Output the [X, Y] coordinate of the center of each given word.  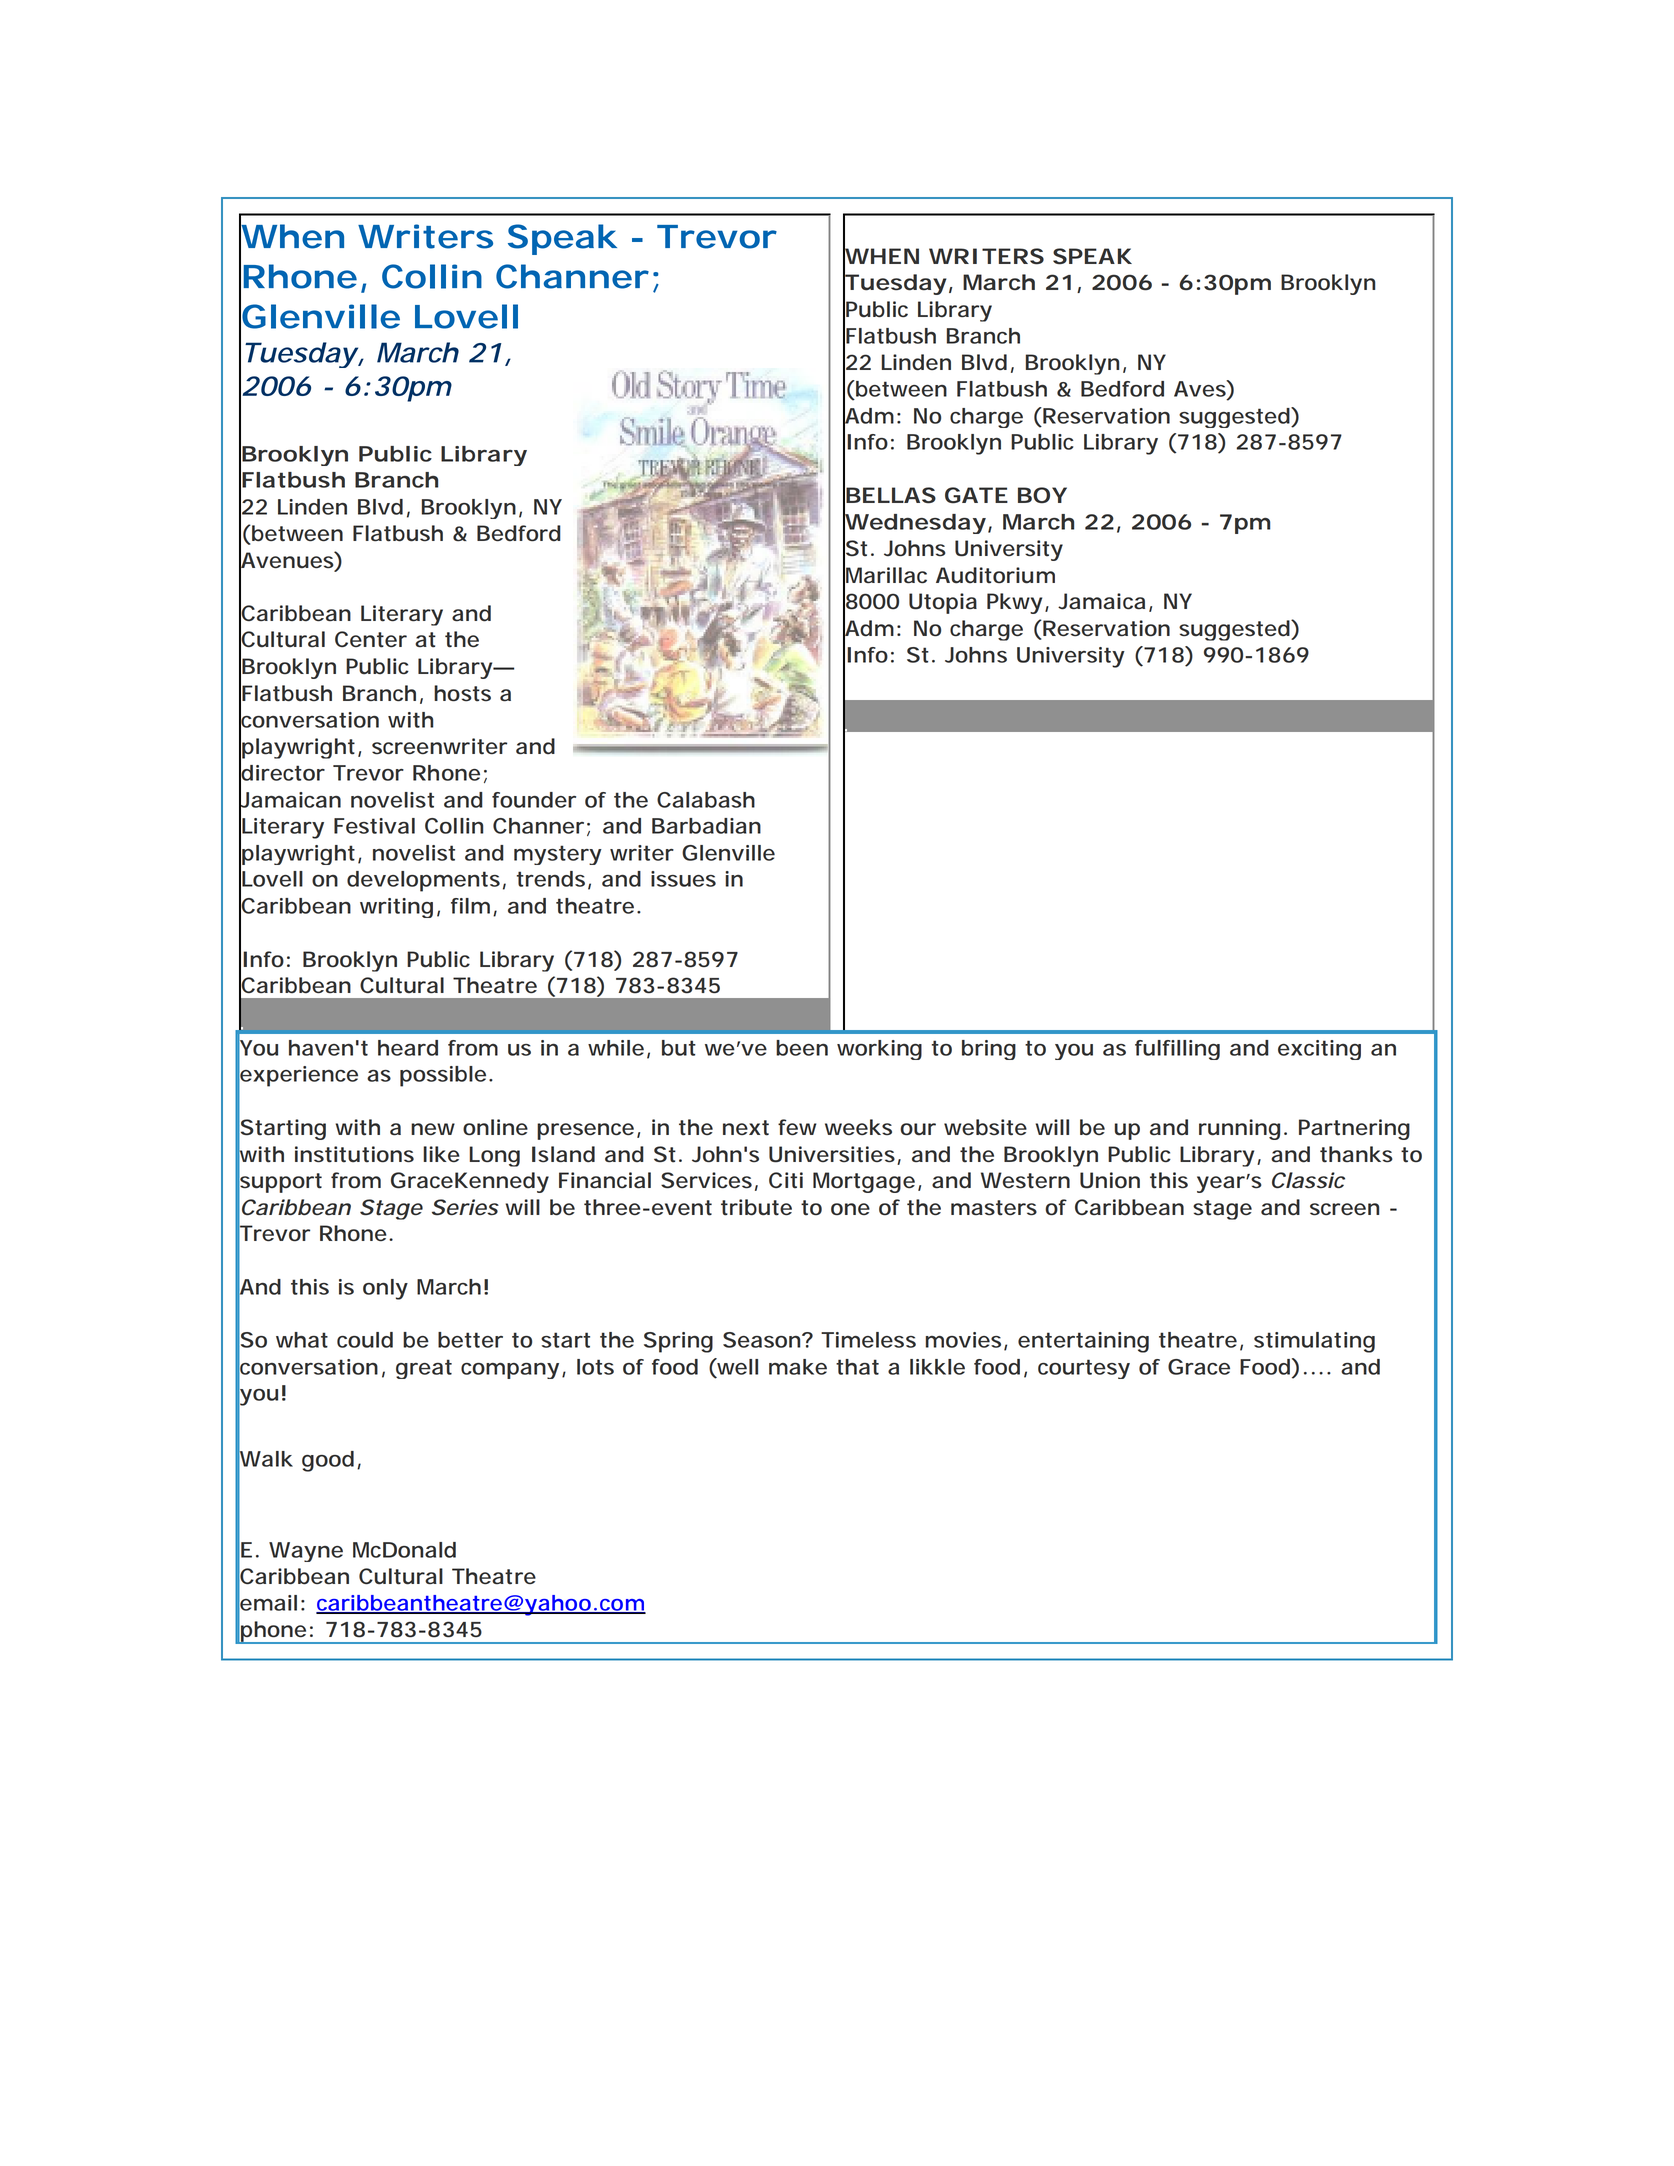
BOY [1042, 495]
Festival [374, 826]
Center [371, 639]
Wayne [306, 1552]
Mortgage [866, 1182]
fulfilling [1177, 1050]
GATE [976, 495]
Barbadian [706, 826]
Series [465, 1207]
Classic [1308, 1180]
